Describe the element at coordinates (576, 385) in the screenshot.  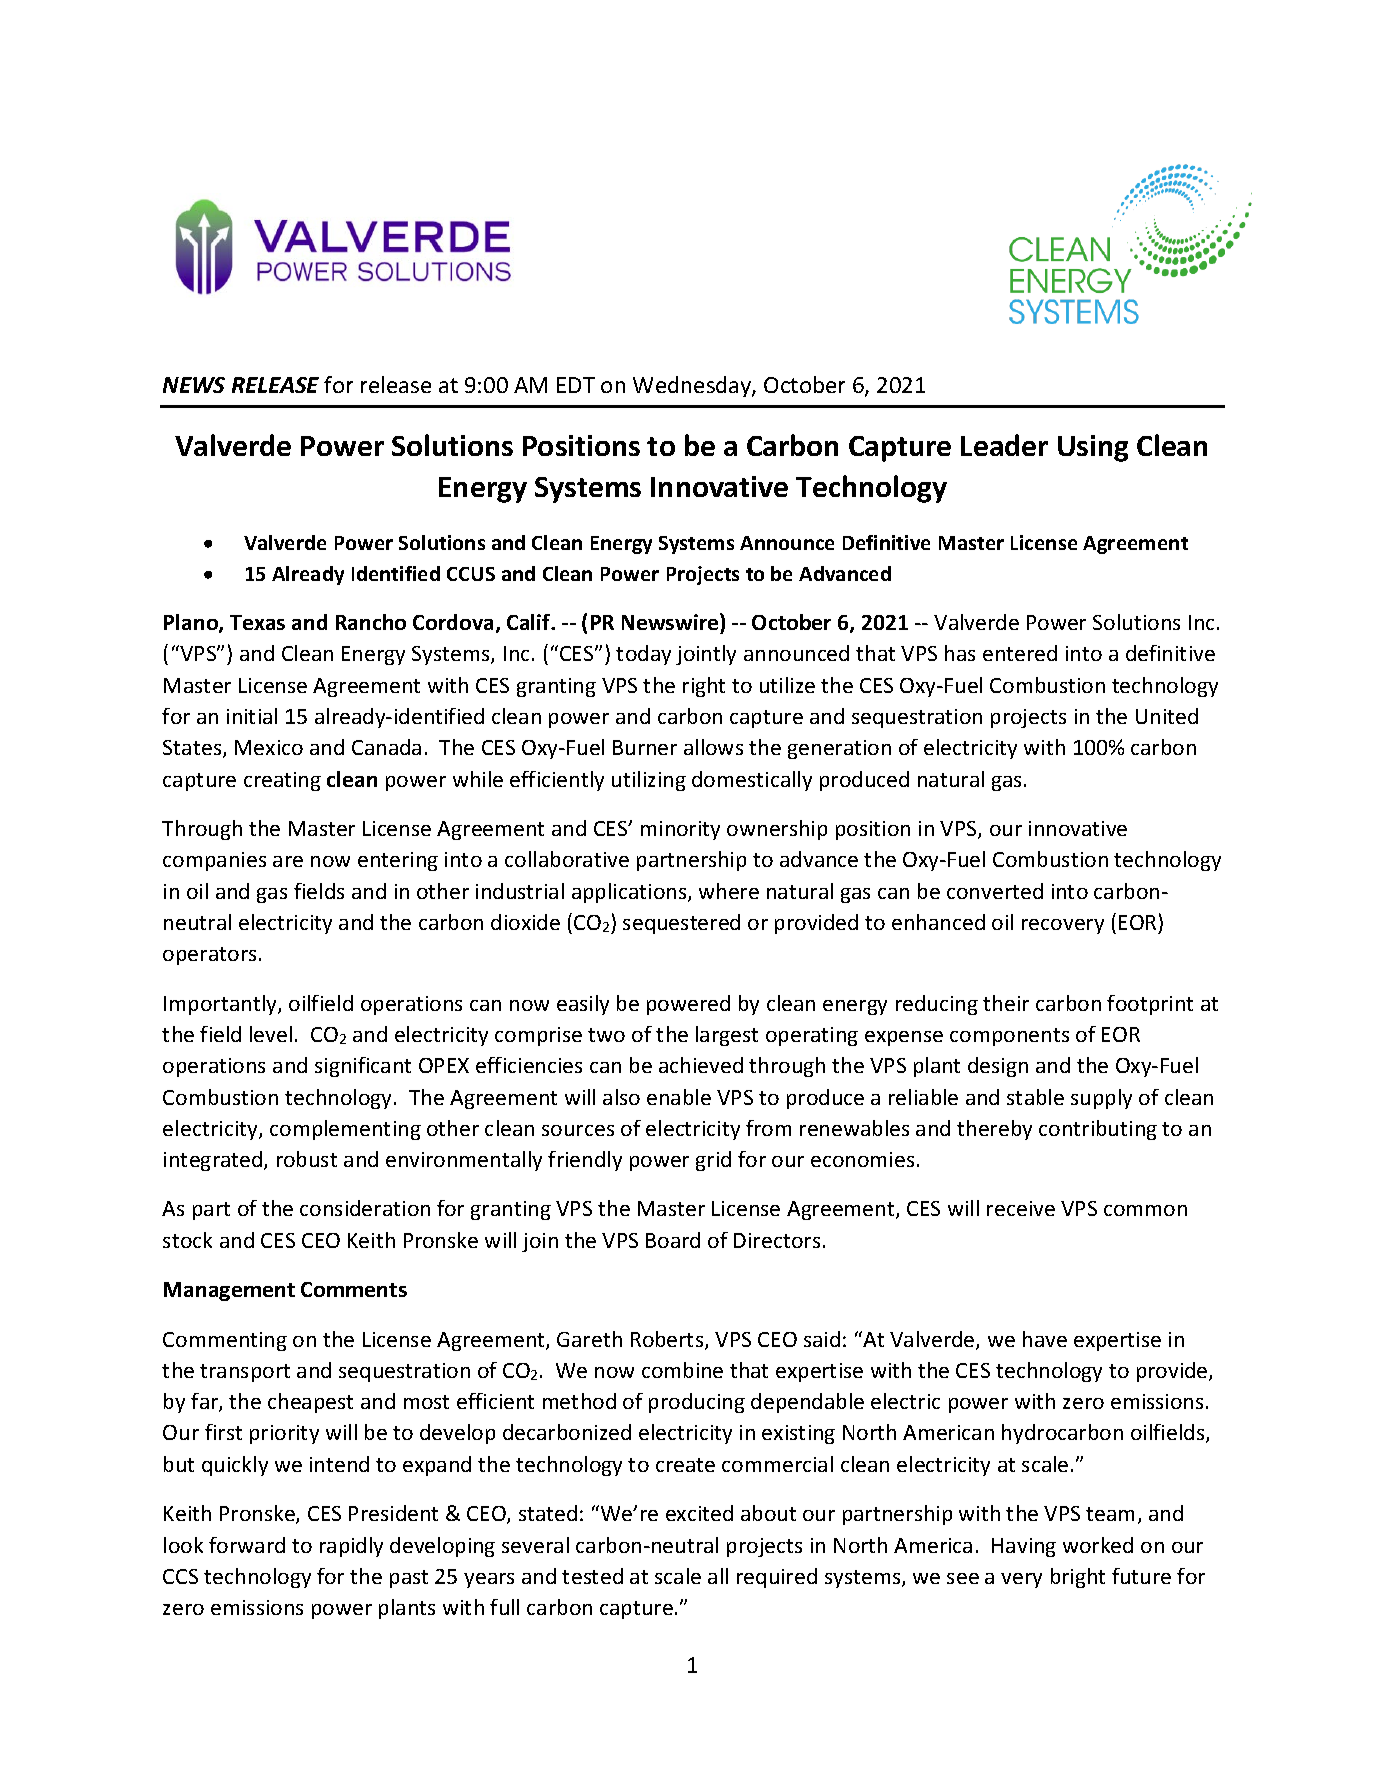
I see `EDT` at that location.
